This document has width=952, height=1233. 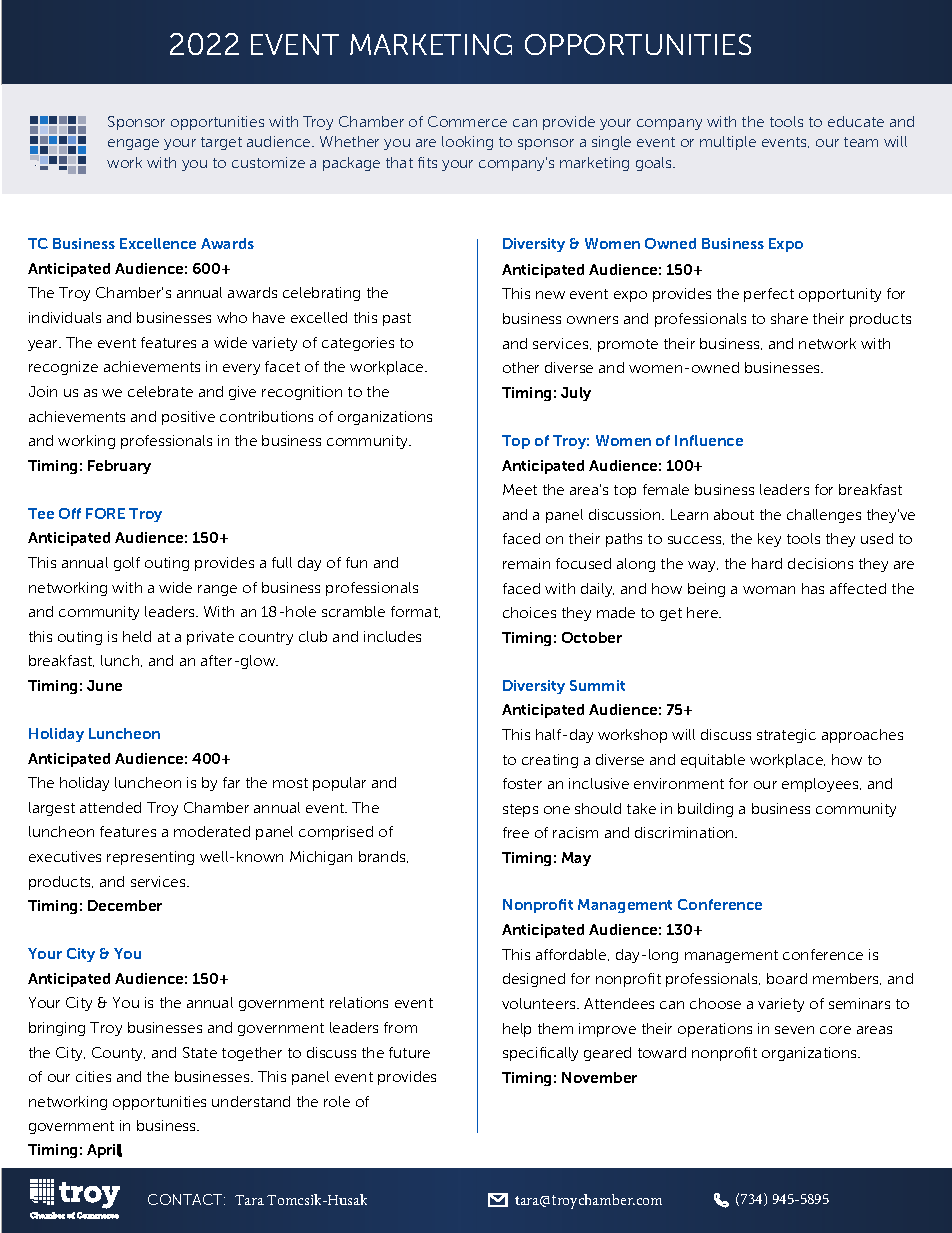 I want to click on April, so click(x=104, y=1151).
